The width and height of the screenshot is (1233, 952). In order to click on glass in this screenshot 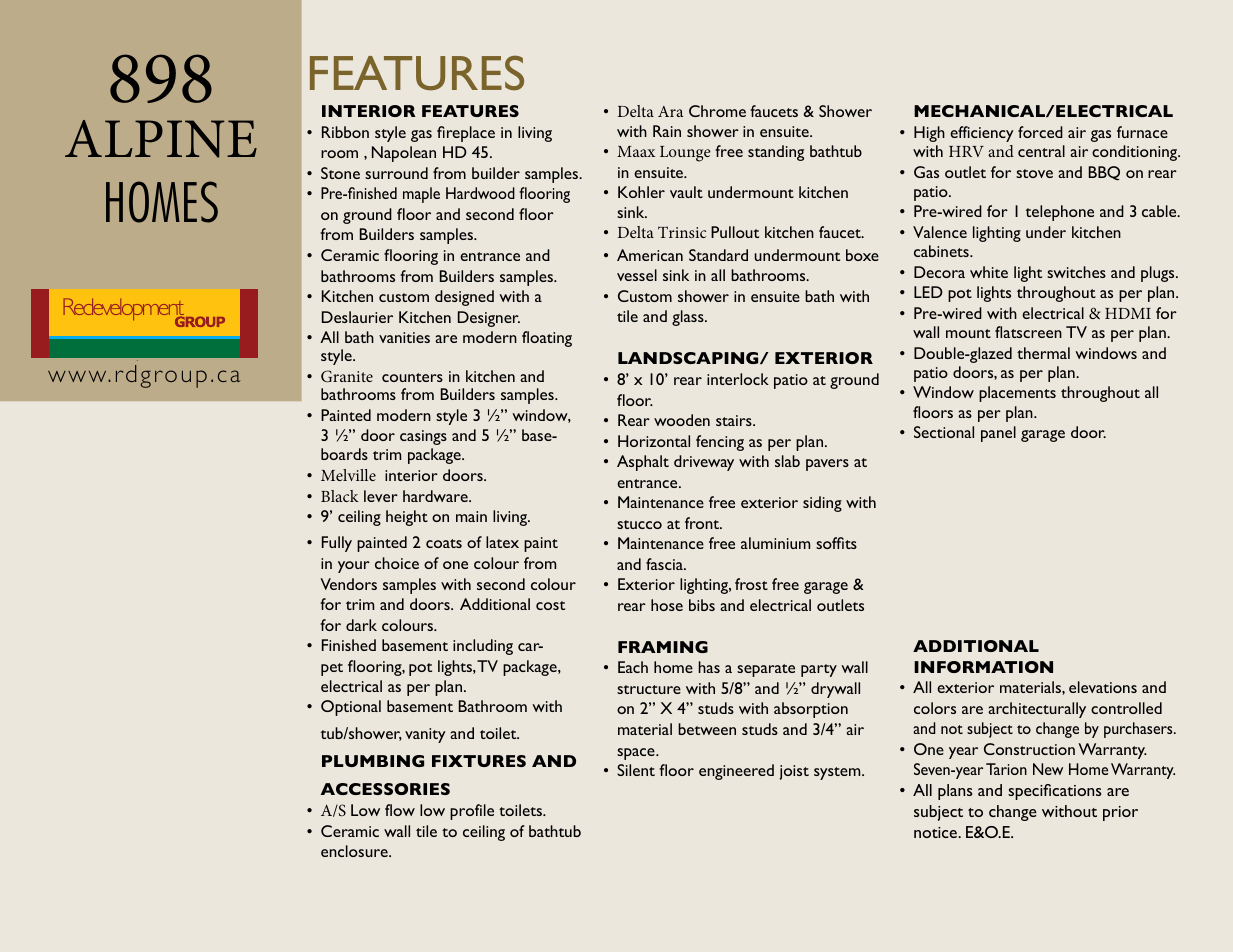, I will do `click(689, 318)`.
